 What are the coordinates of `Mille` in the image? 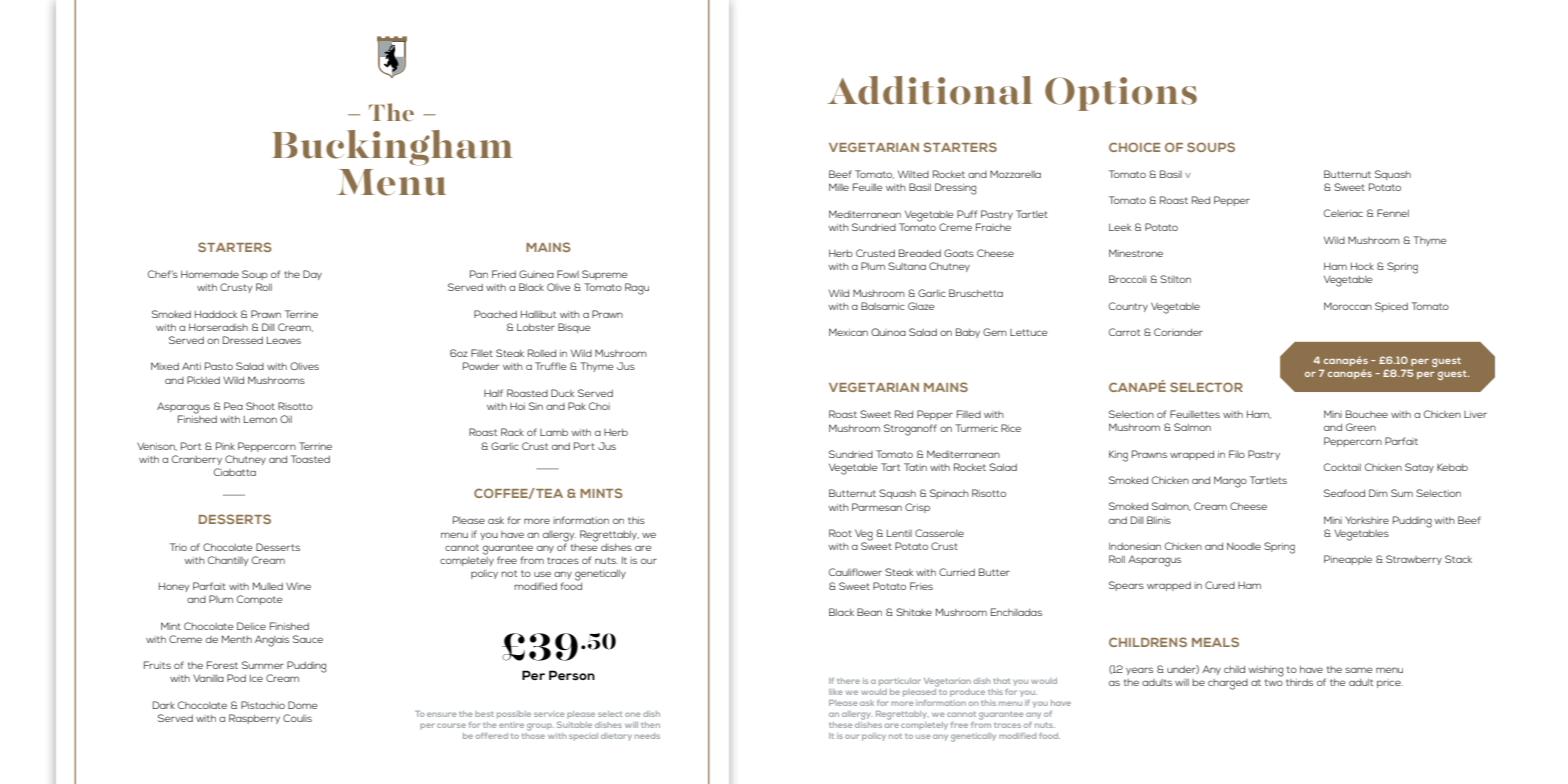 It's located at (839, 187).
